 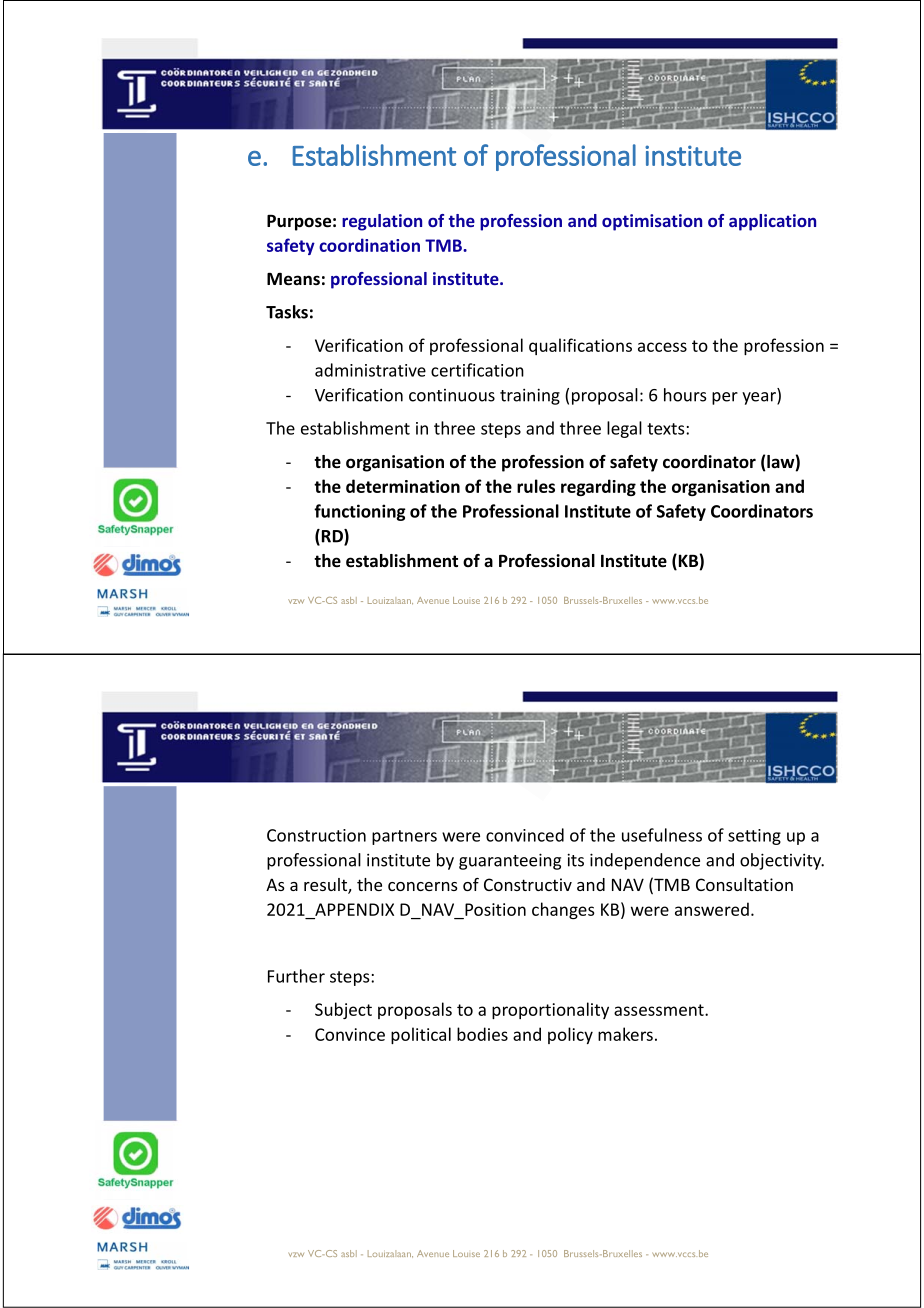 What do you see at coordinates (360, 512) in the screenshot?
I see `functioning` at bounding box center [360, 512].
